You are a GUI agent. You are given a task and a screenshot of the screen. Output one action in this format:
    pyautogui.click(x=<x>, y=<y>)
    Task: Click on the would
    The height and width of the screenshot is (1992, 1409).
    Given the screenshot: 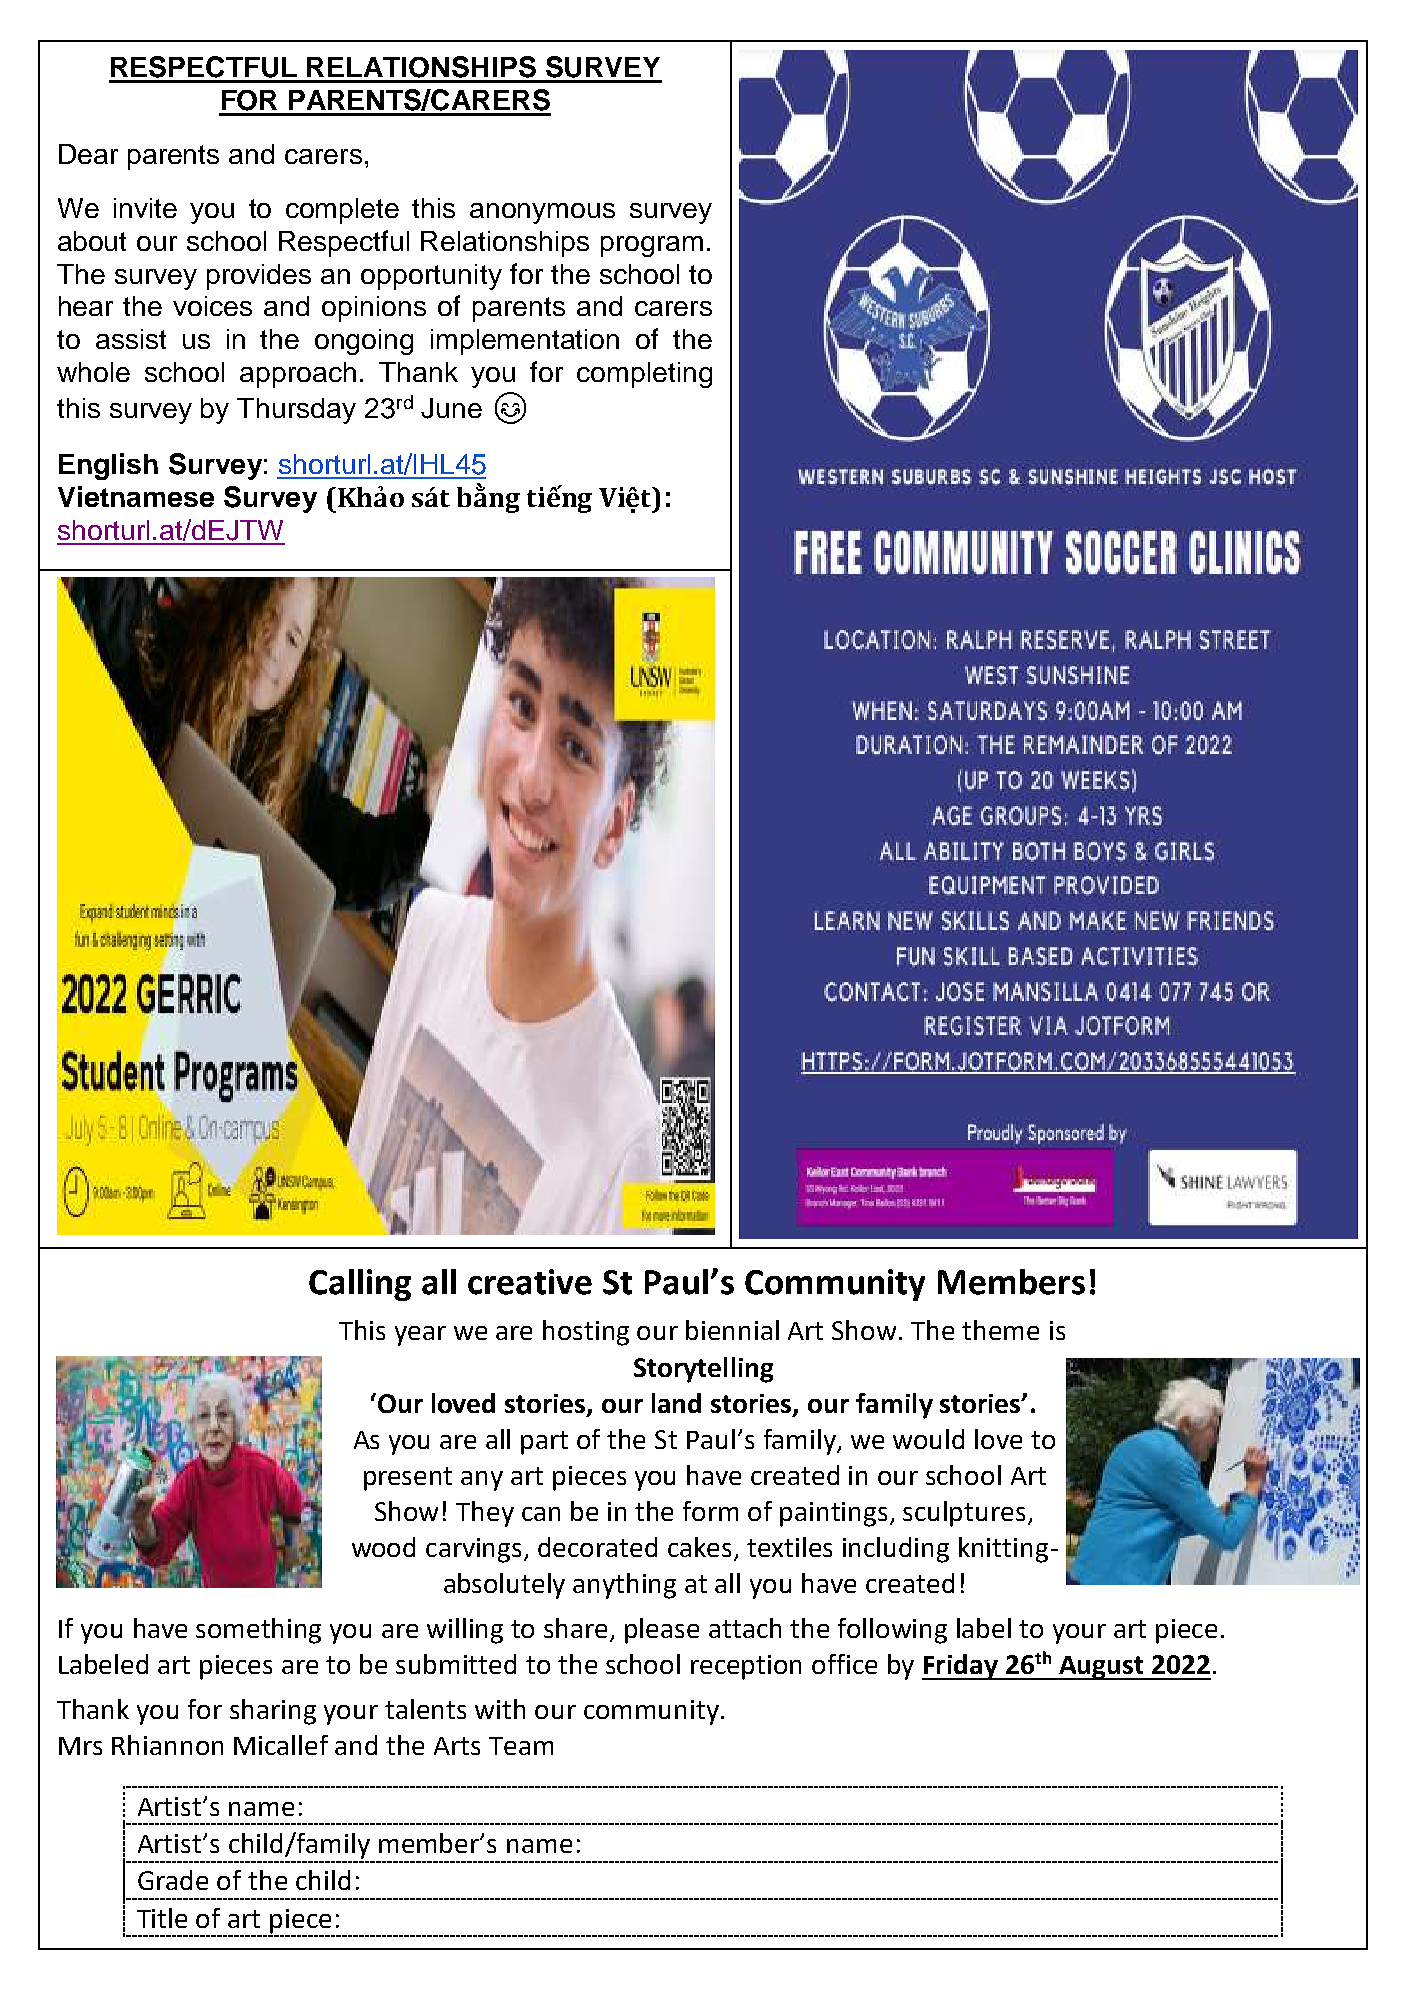 What is the action you would take?
    pyautogui.click(x=928, y=1439)
